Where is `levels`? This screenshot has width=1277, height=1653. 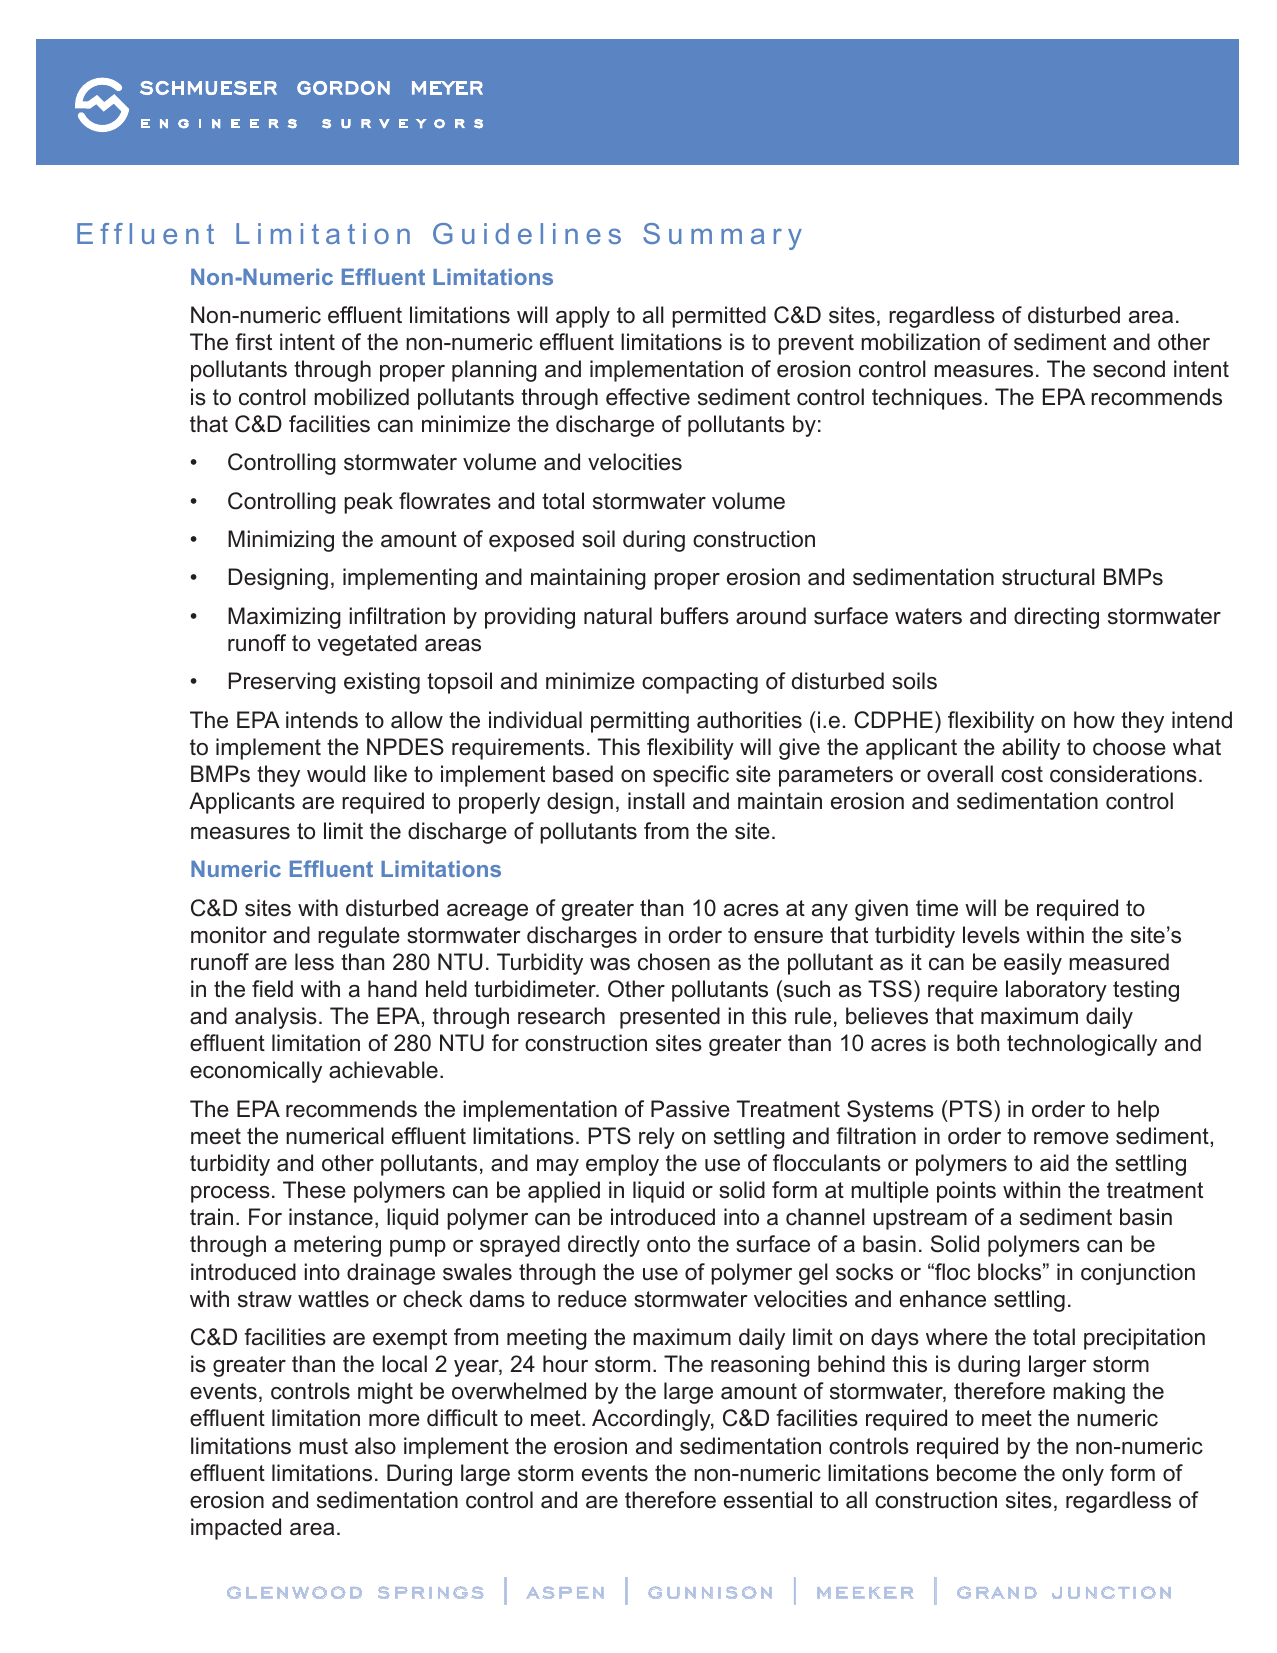 levels is located at coordinates (991, 935).
